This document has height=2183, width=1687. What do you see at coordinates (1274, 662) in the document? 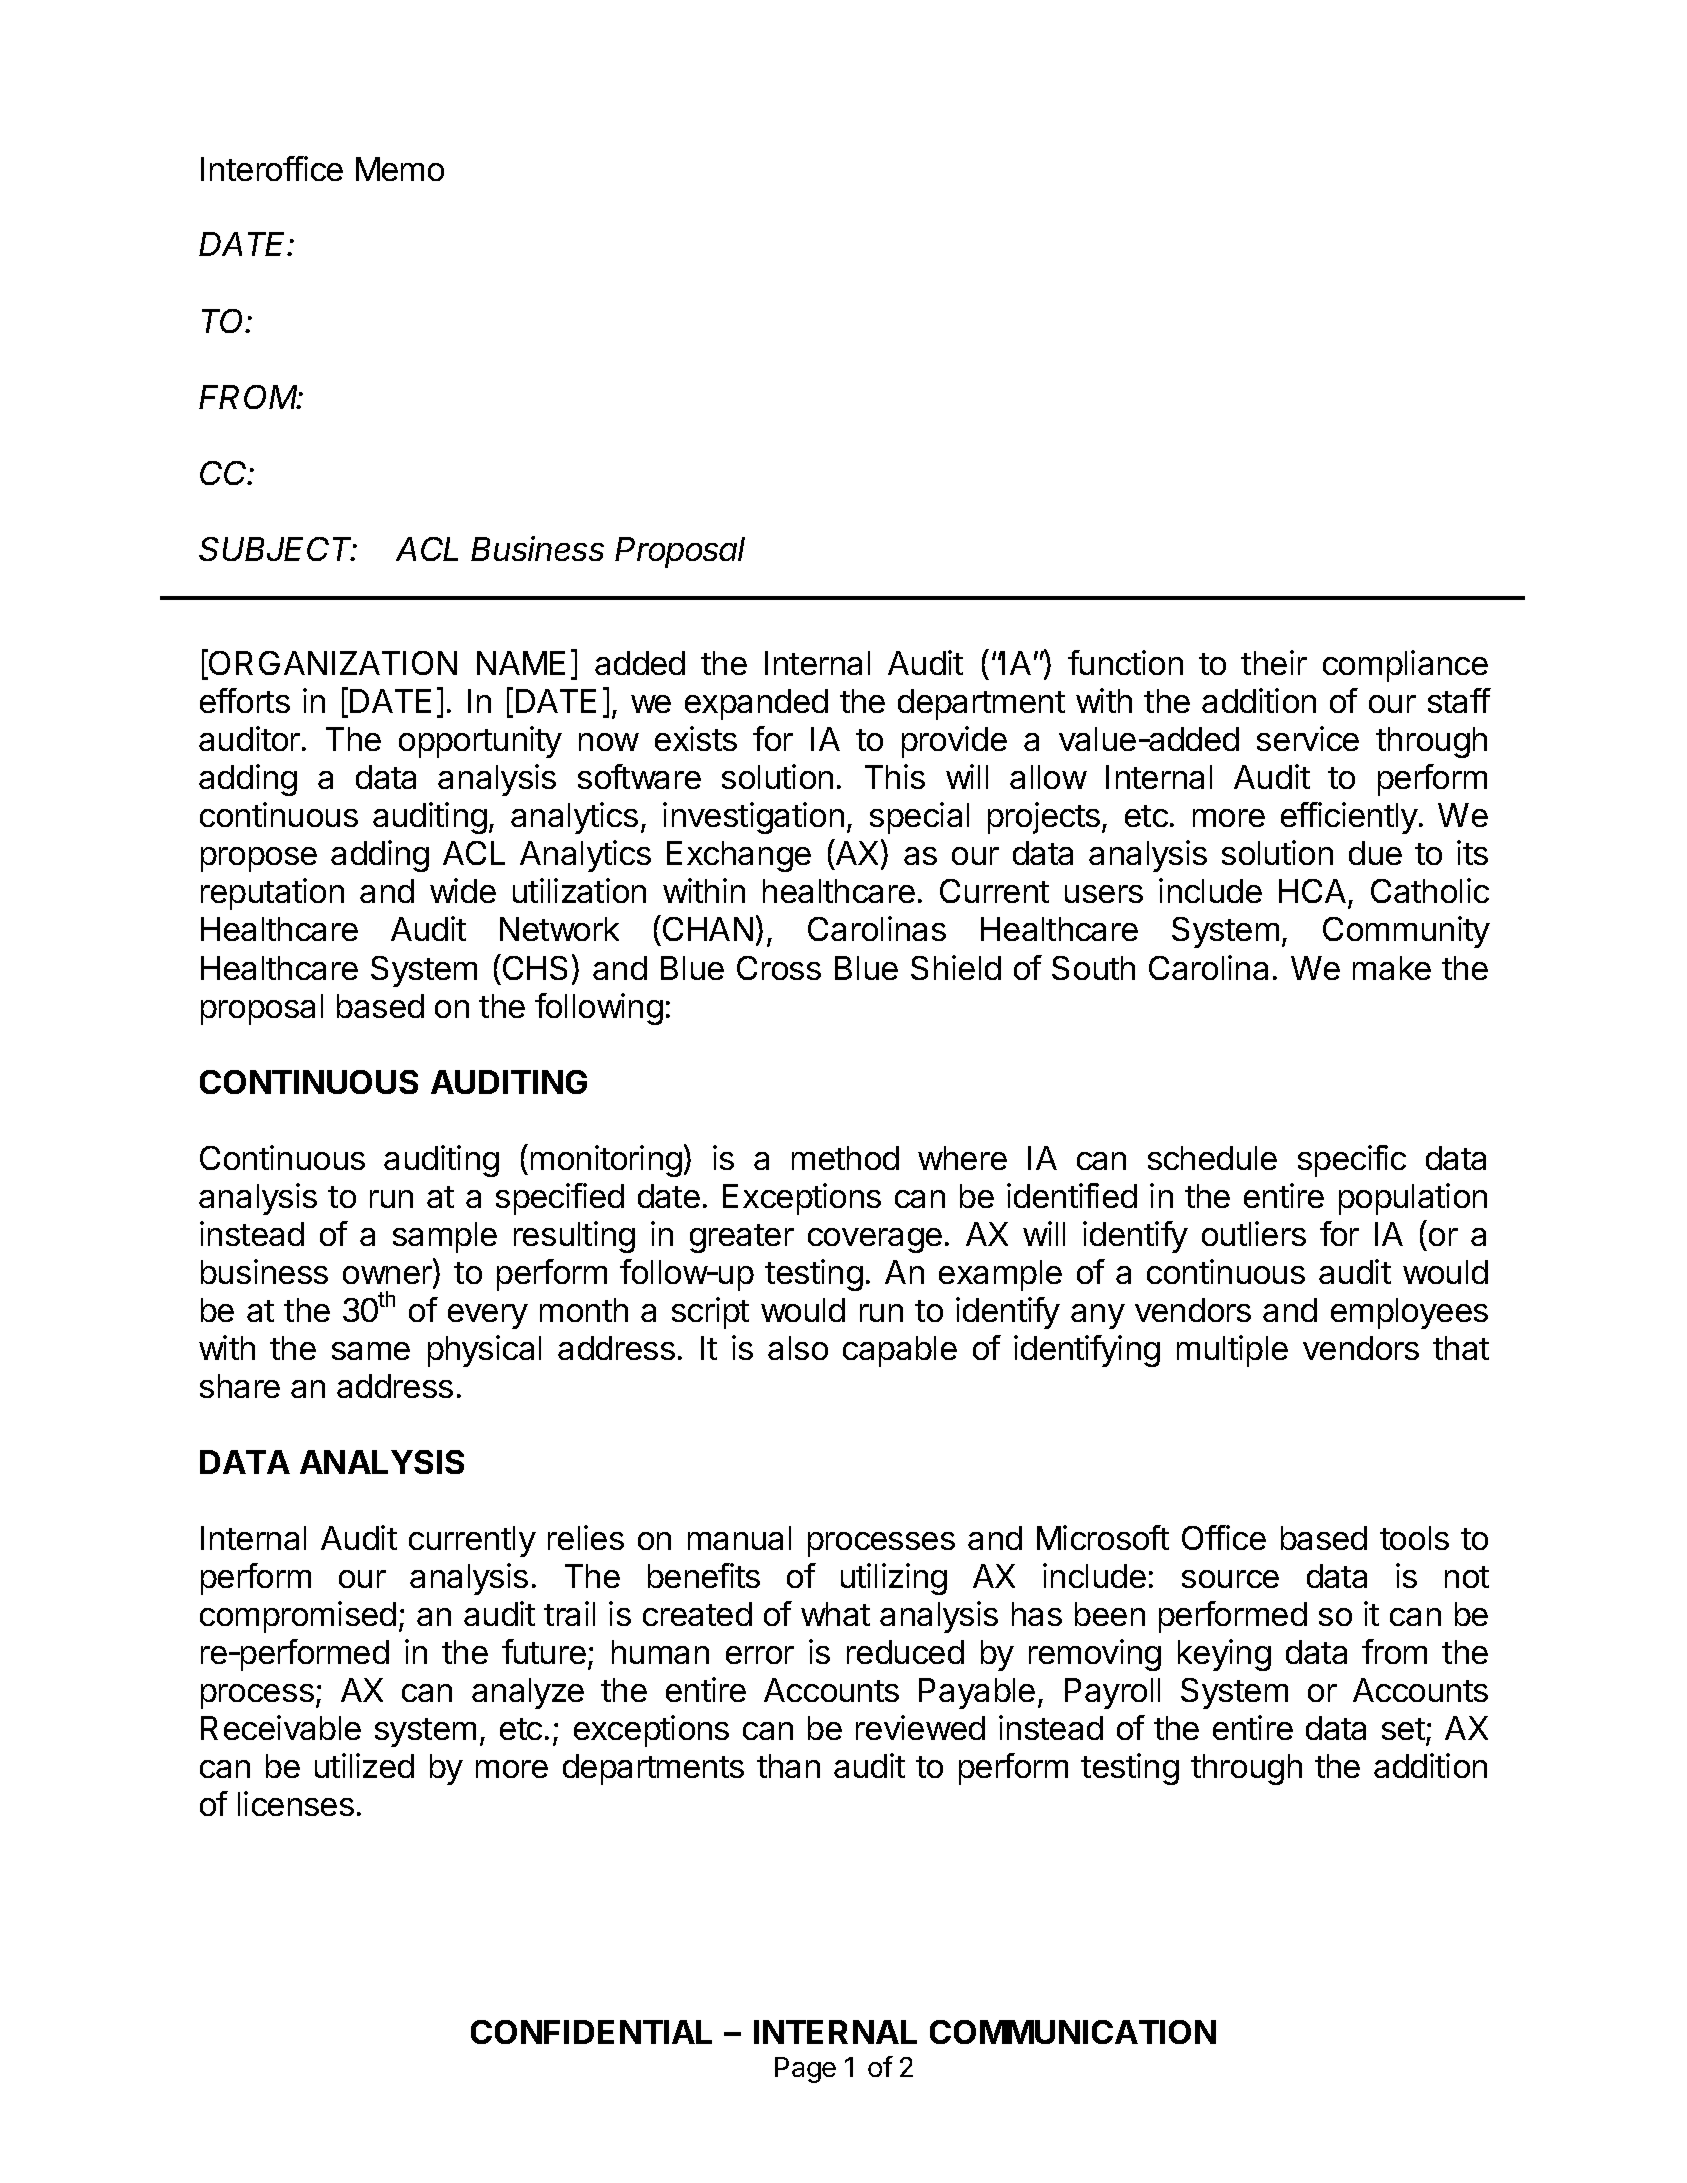
I see `their` at bounding box center [1274, 662].
